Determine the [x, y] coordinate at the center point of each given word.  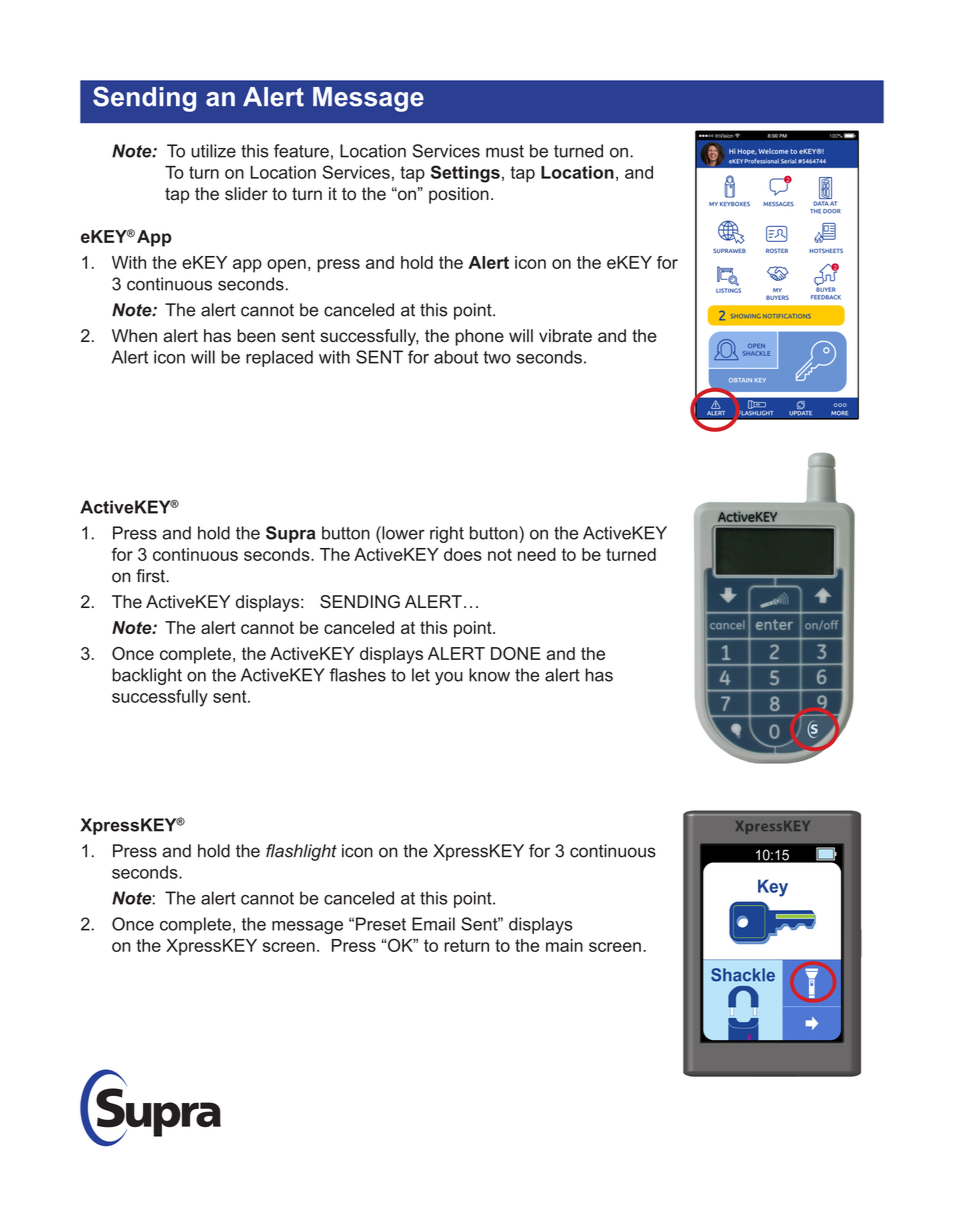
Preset [381, 924]
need [537, 554]
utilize [213, 151]
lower [402, 533]
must [505, 151]
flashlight [301, 852]
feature [301, 151]
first [151, 576]
